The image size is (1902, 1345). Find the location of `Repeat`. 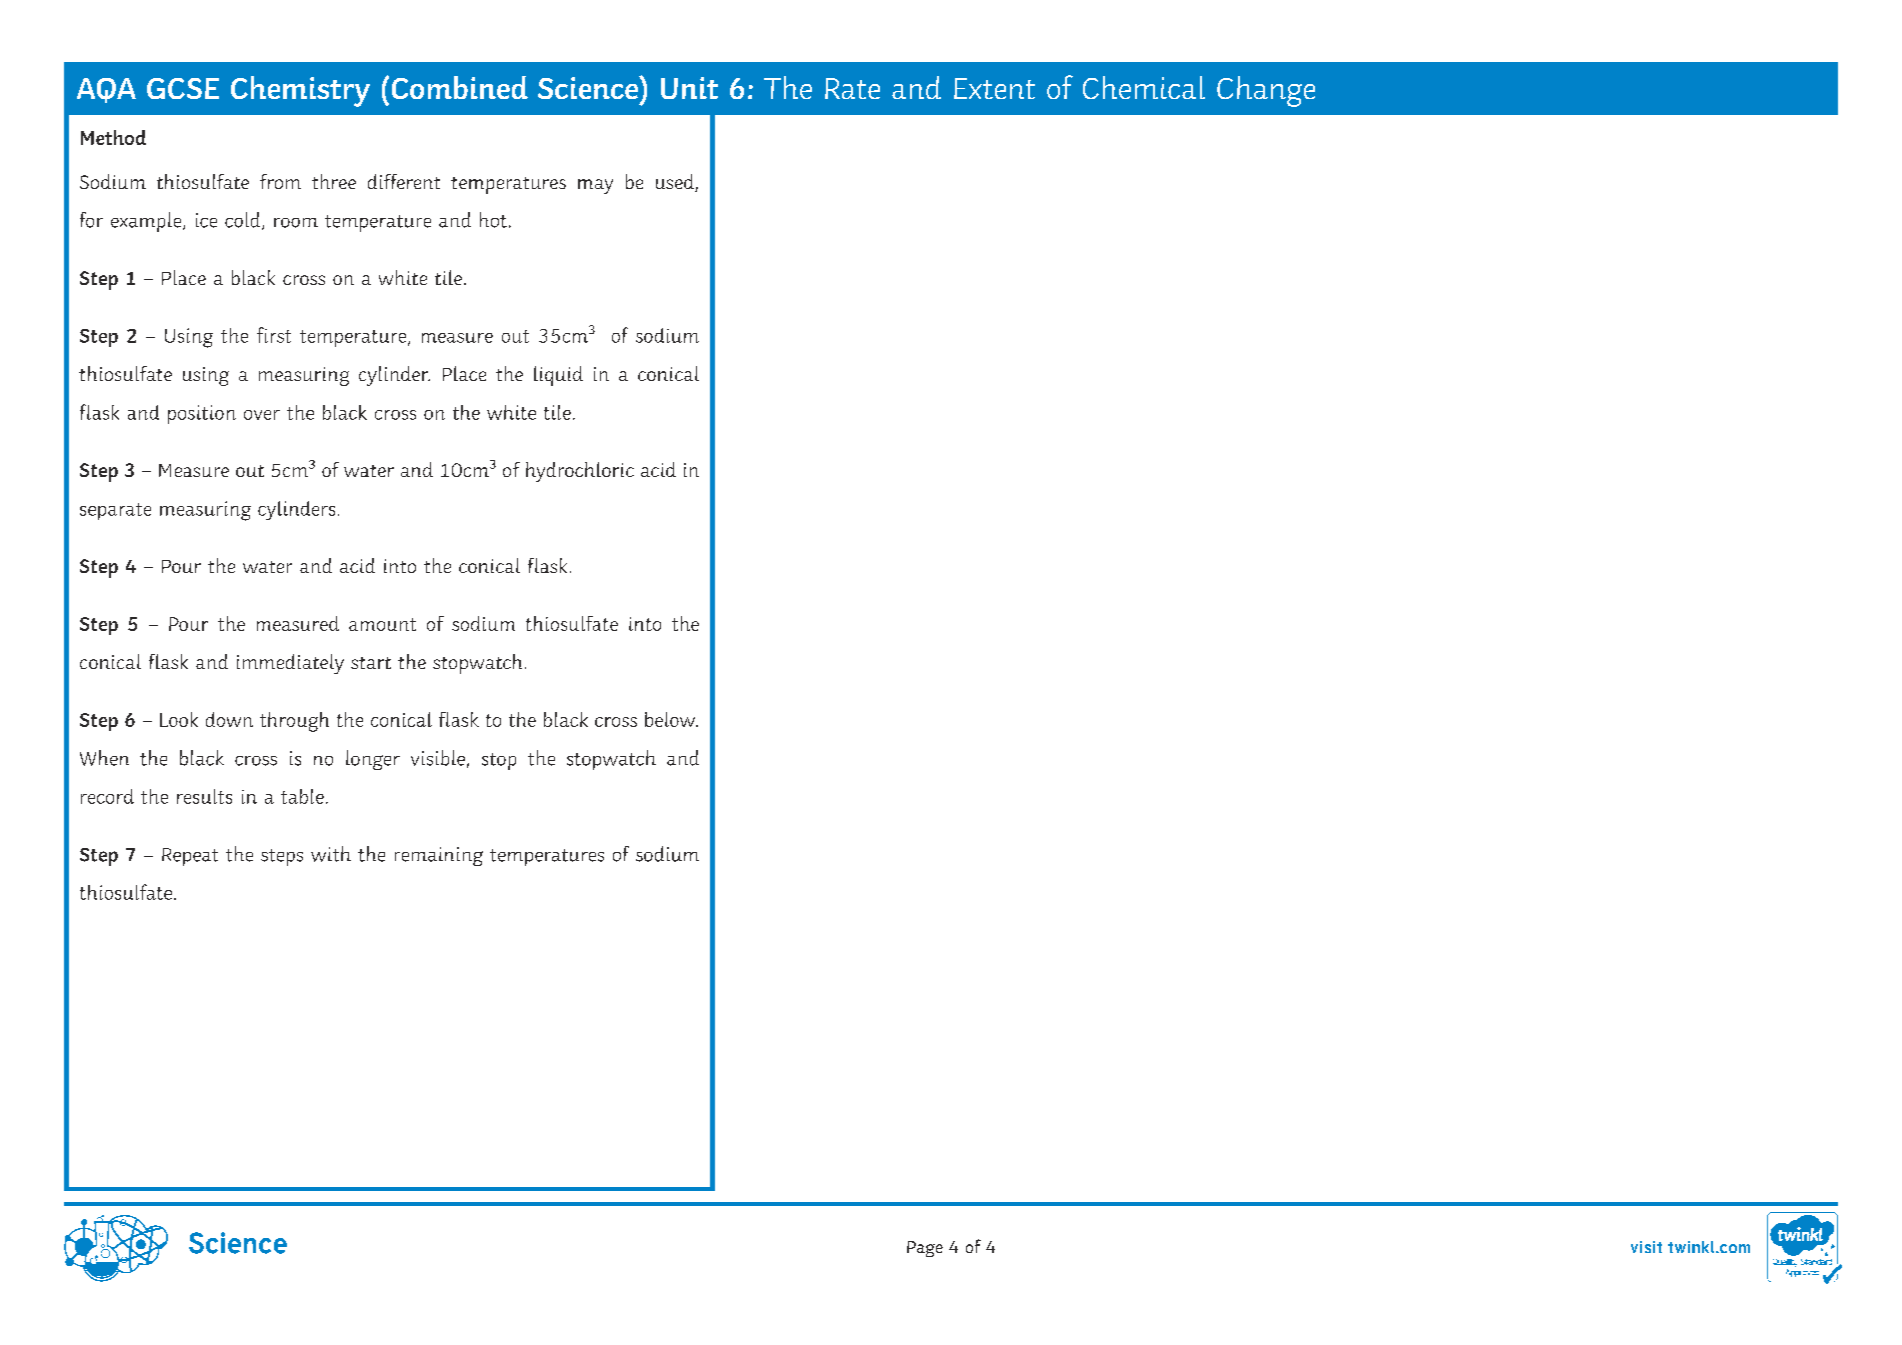

Repeat is located at coordinates (190, 857).
